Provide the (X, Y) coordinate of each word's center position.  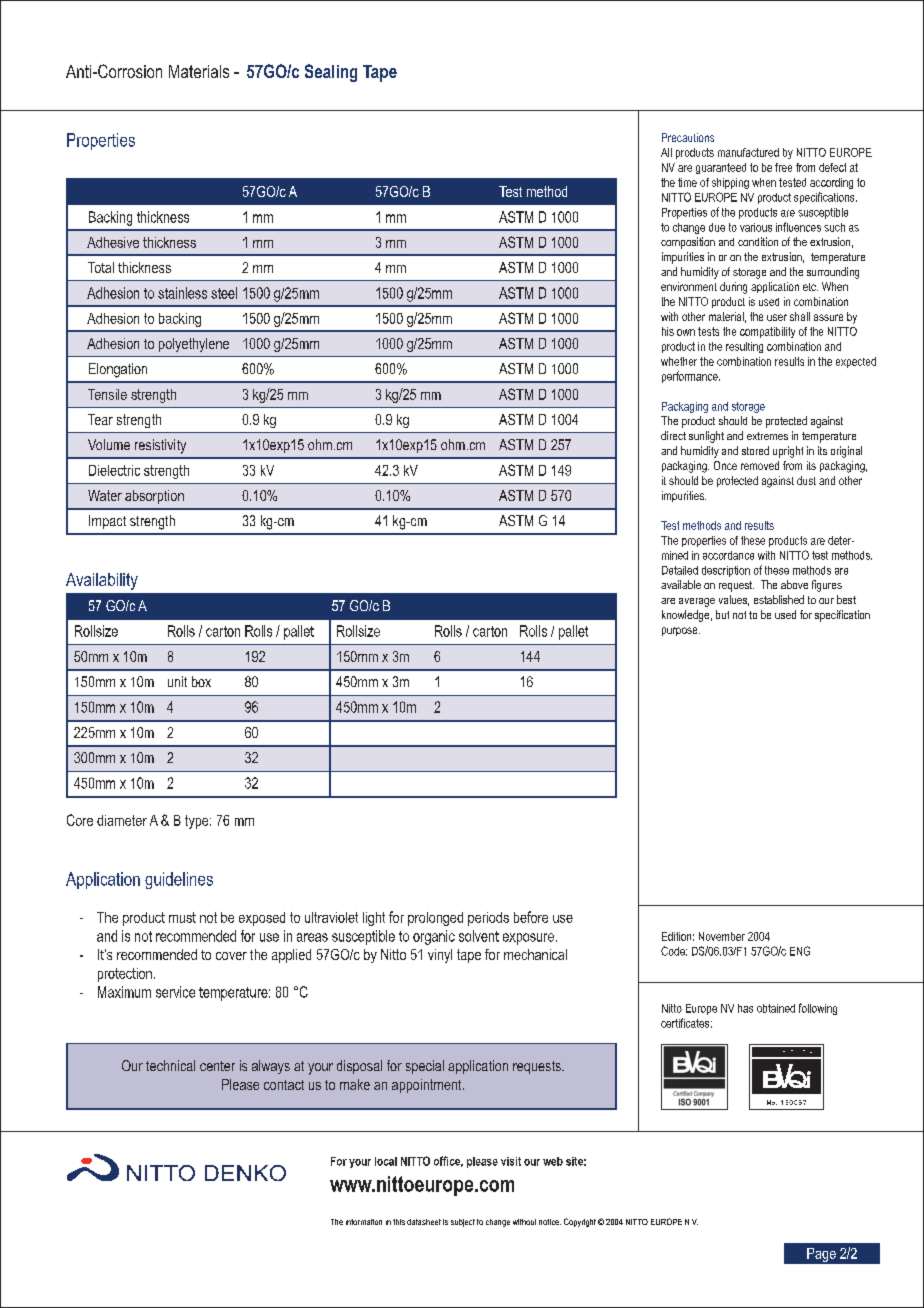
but (722, 614)
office (448, 1161)
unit (177, 681)
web (553, 1161)
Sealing (331, 73)
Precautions (688, 137)
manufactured (748, 152)
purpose (681, 631)
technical (170, 1065)
